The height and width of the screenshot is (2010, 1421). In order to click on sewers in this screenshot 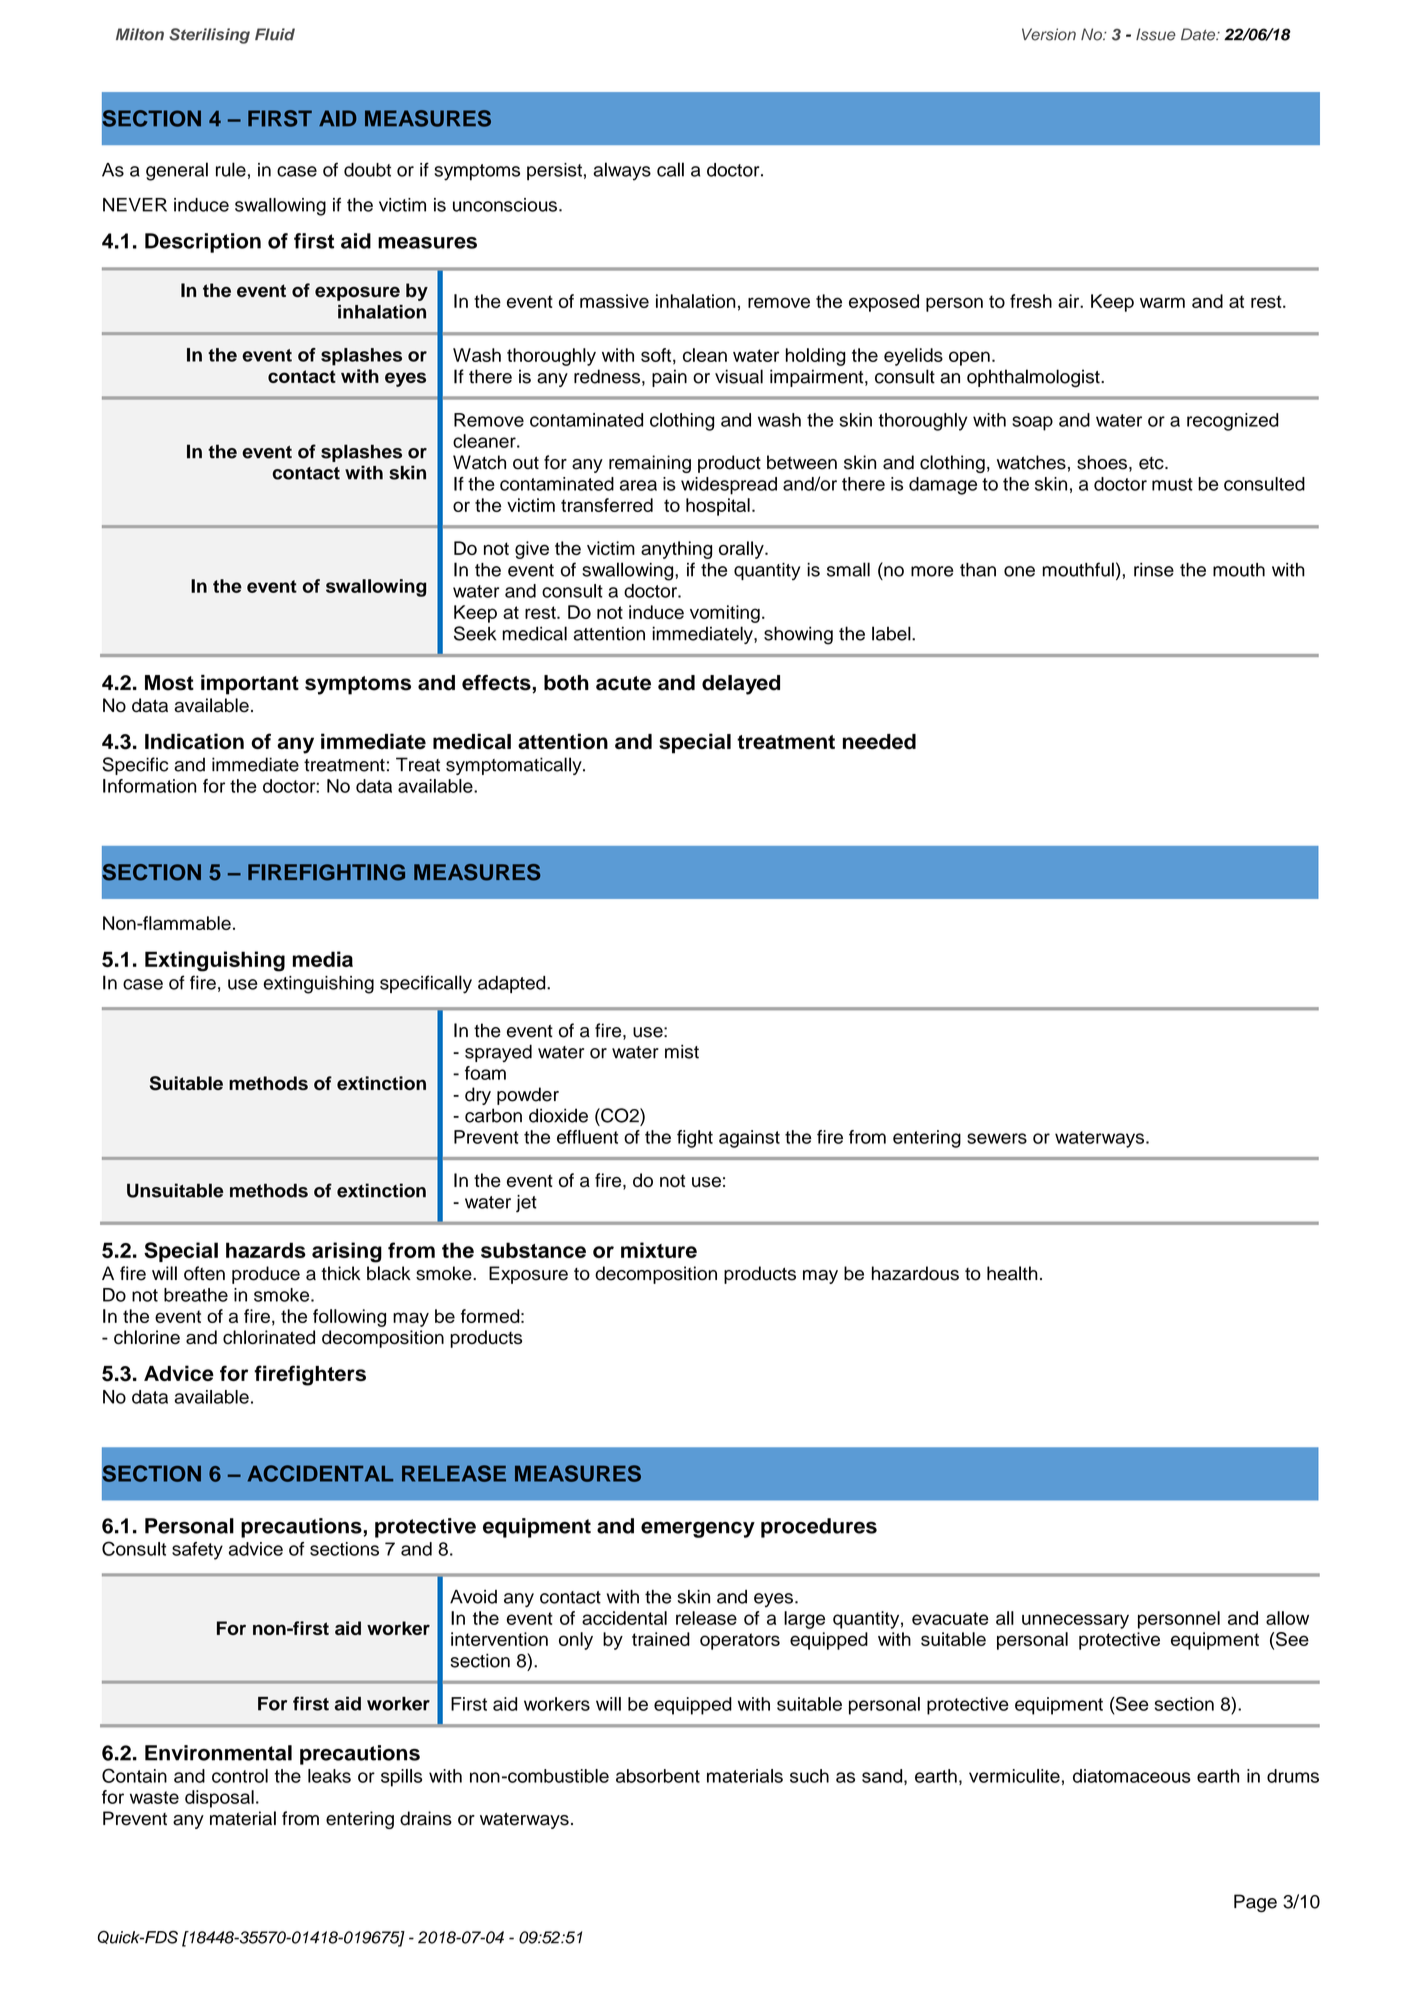, I will do `click(997, 1138)`.
